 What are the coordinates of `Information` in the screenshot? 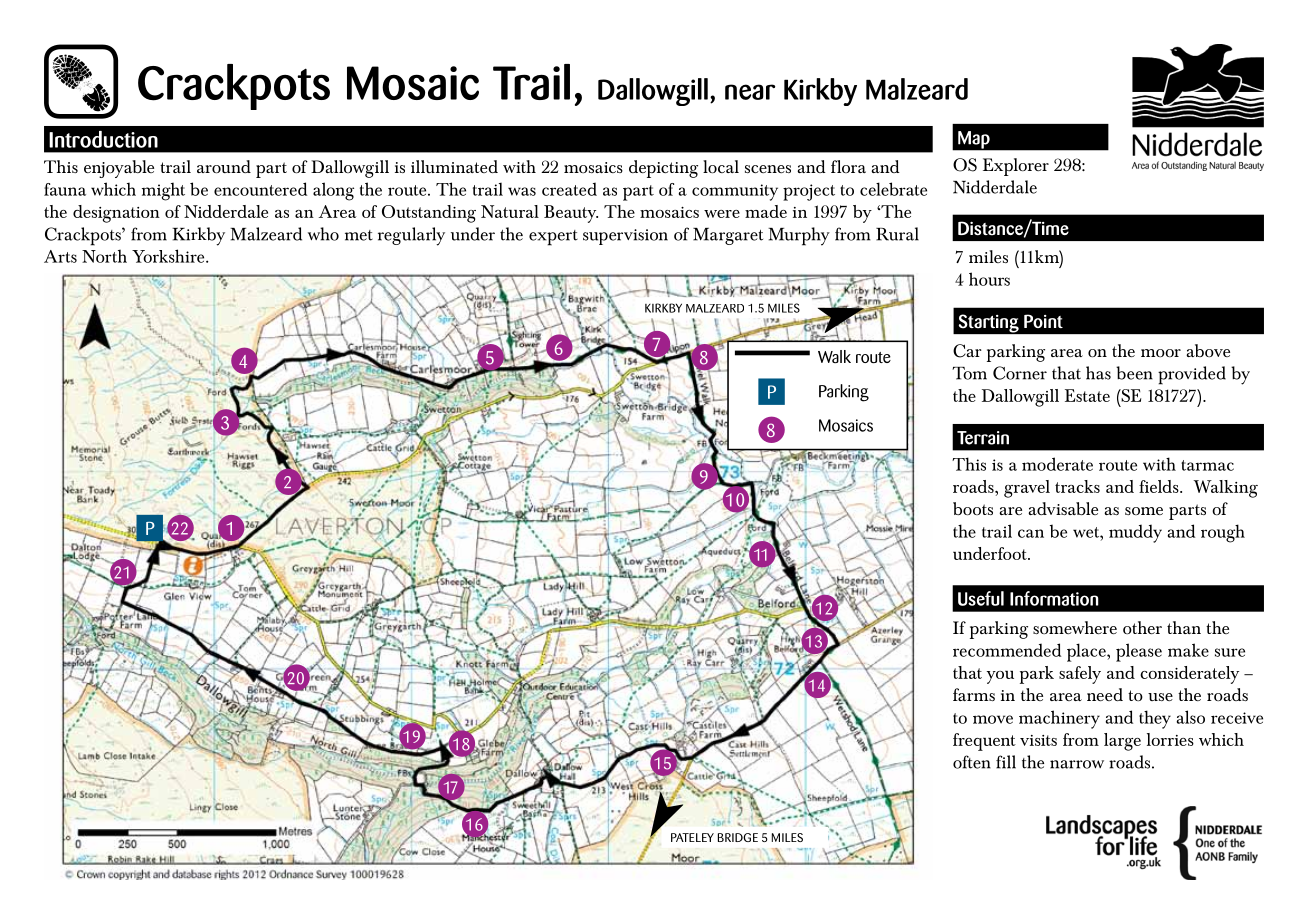 It's located at (1054, 598).
